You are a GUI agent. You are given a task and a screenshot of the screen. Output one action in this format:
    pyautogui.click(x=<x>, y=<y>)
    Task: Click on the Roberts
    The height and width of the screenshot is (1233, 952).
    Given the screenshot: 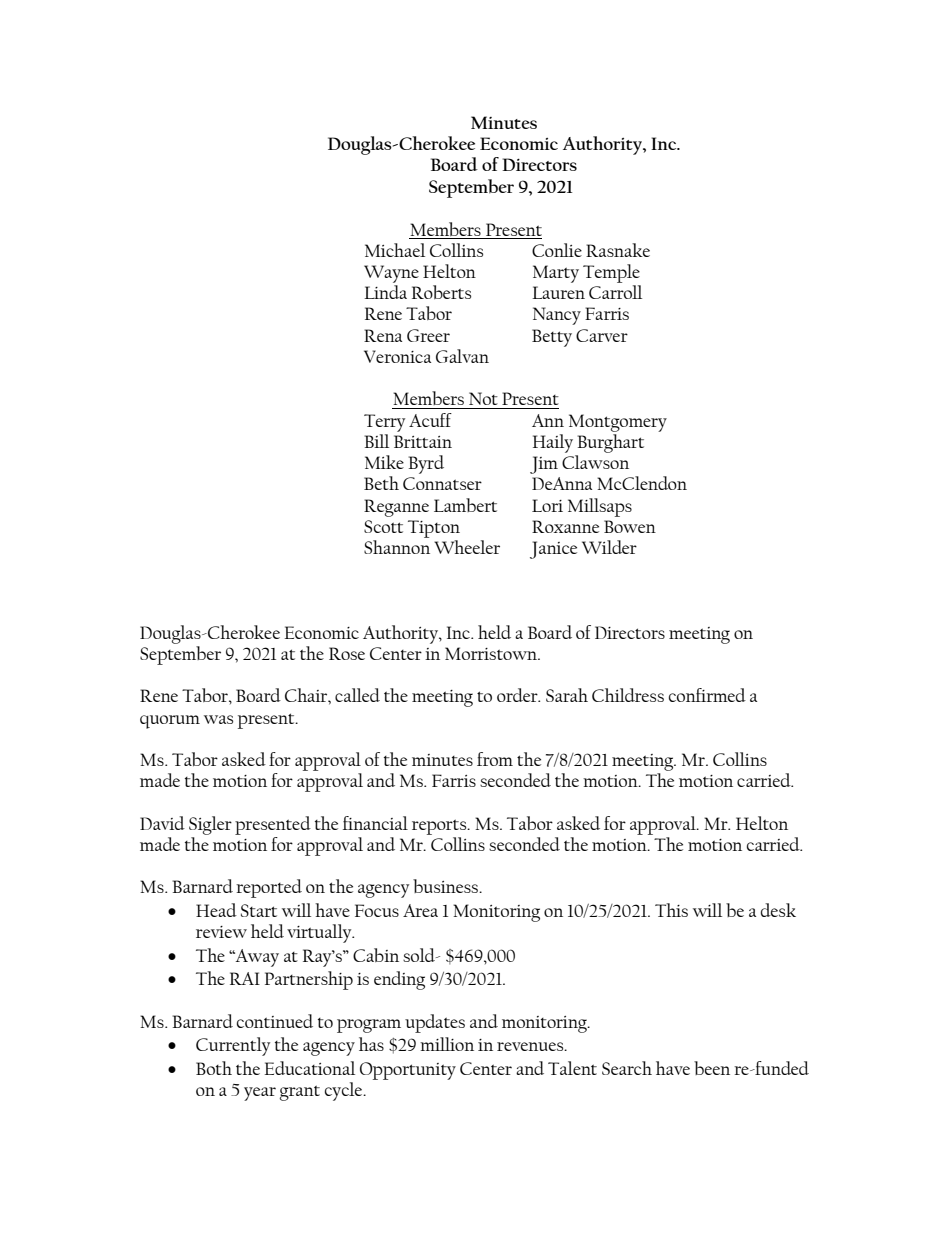 What is the action you would take?
    pyautogui.click(x=441, y=292)
